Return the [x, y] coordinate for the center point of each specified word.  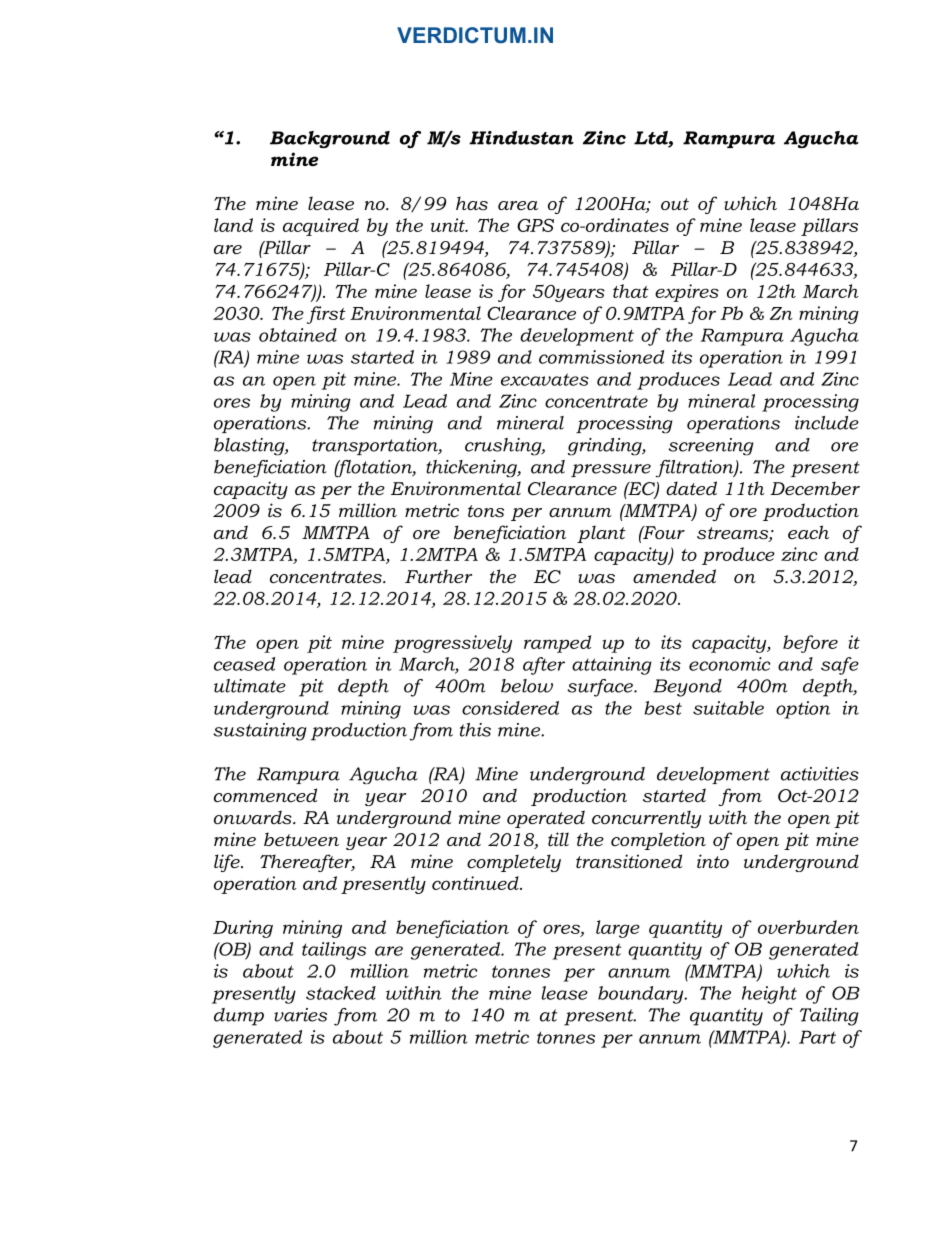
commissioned [601, 357]
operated [546, 819]
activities [820, 774]
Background [330, 139]
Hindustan [521, 138]
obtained [298, 335]
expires [687, 293]
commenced [265, 795]
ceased [244, 664]
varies [300, 1015]
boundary [642, 995]
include [827, 423]
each [808, 532]
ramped [557, 644]
